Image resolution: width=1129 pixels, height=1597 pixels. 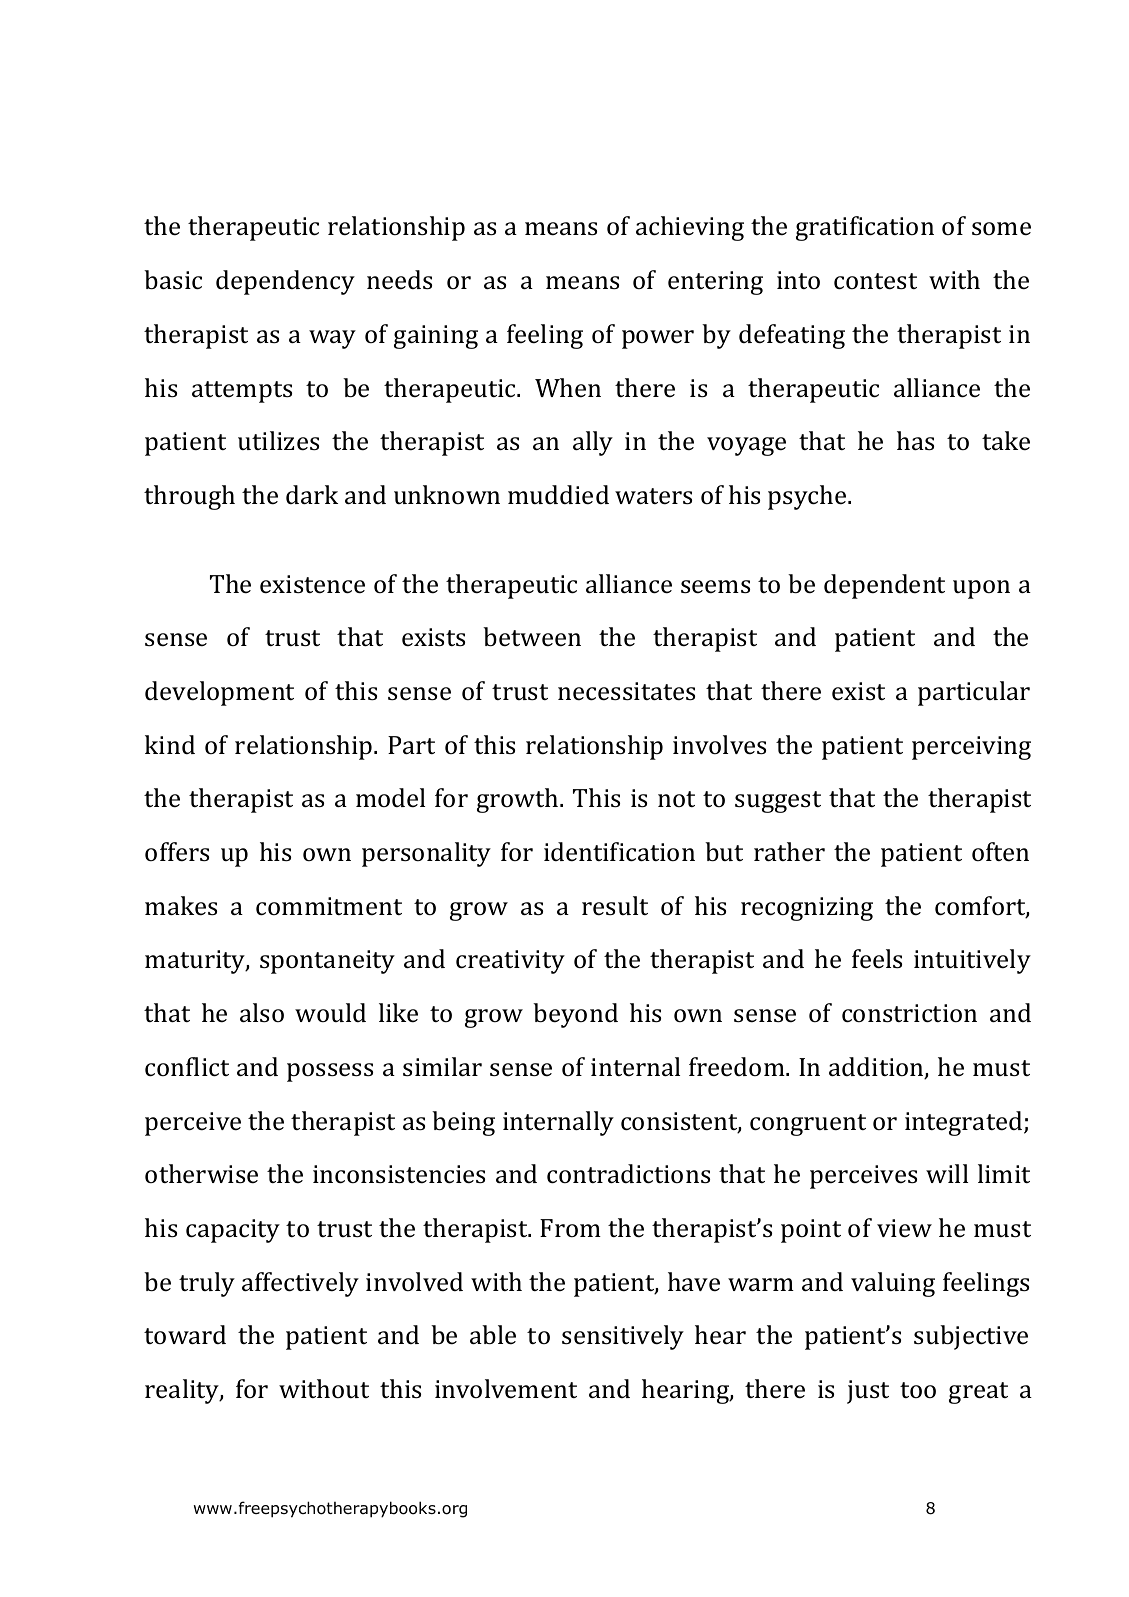 What do you see at coordinates (875, 281) in the screenshot?
I see `contest` at bounding box center [875, 281].
